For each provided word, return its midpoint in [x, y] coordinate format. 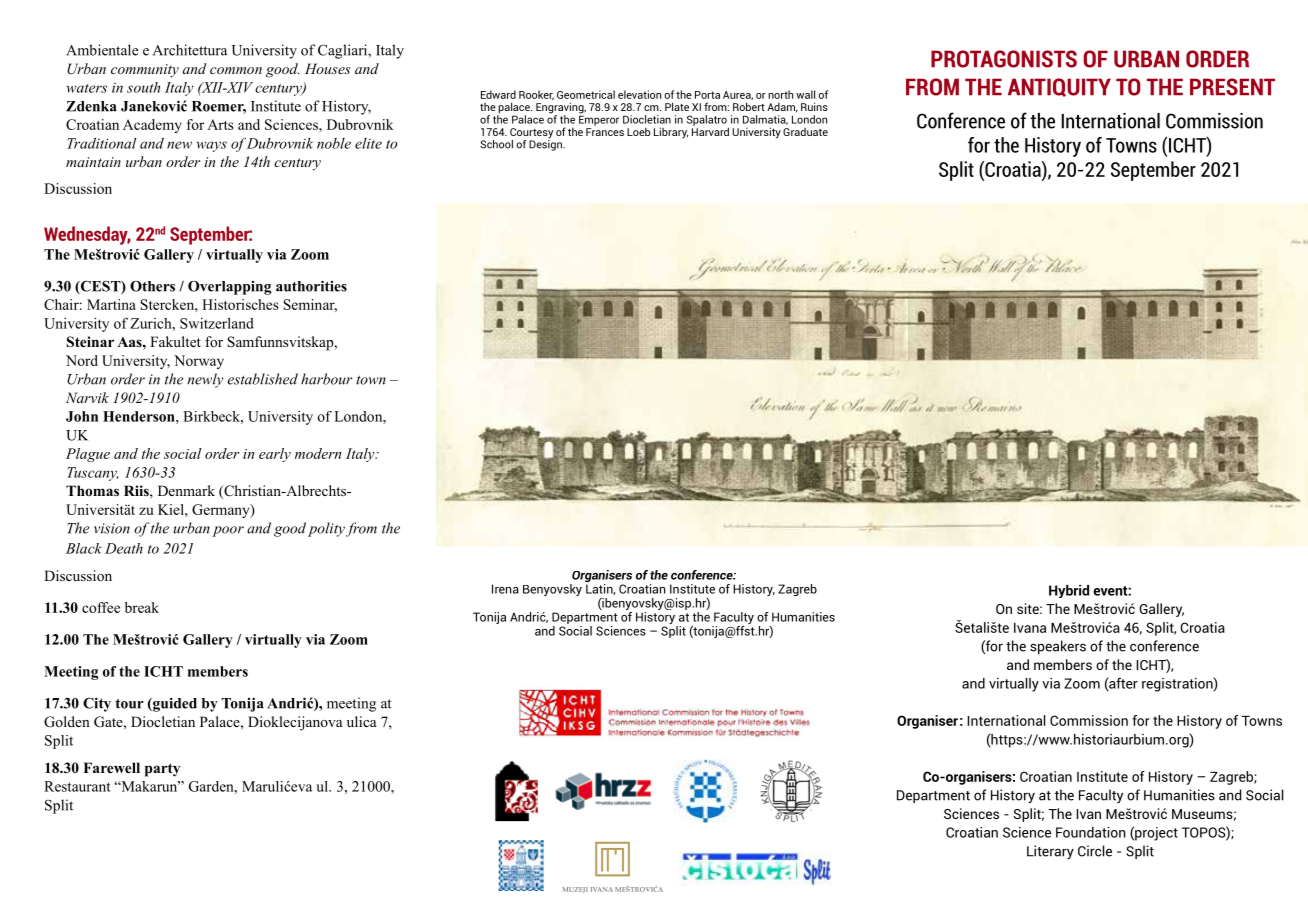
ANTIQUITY [1059, 87]
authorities [311, 286]
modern [318, 453]
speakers [1058, 647]
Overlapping [229, 288]
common [236, 70]
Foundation [1091, 832]
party [162, 770]
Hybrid [1069, 591]
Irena [505, 589]
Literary [1050, 852]
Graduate [805, 132]
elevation [639, 94]
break [142, 607]
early [275, 455]
